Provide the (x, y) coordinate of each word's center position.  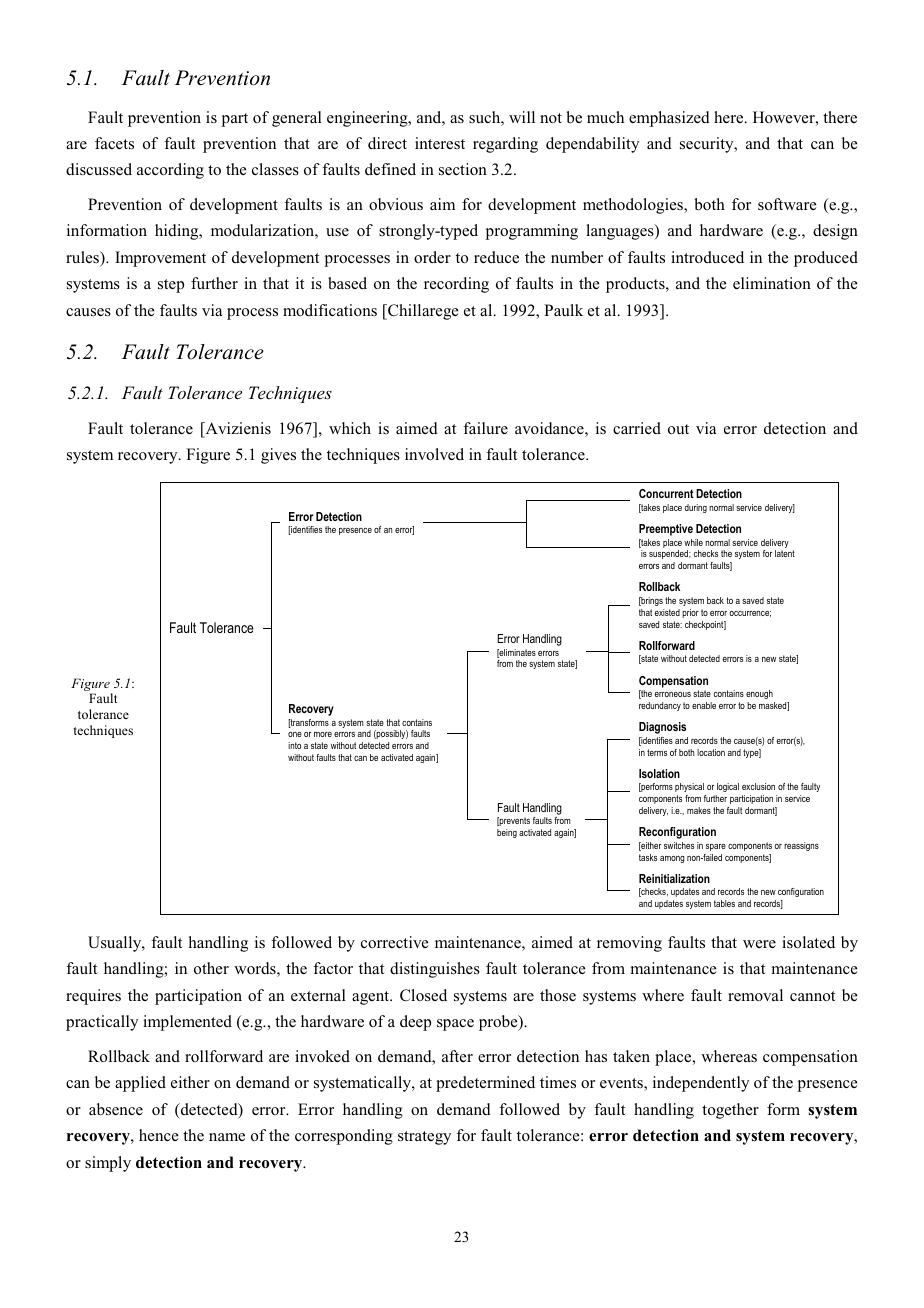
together (730, 1111)
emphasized (669, 119)
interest (440, 143)
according (170, 171)
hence (158, 1135)
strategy (424, 1138)
